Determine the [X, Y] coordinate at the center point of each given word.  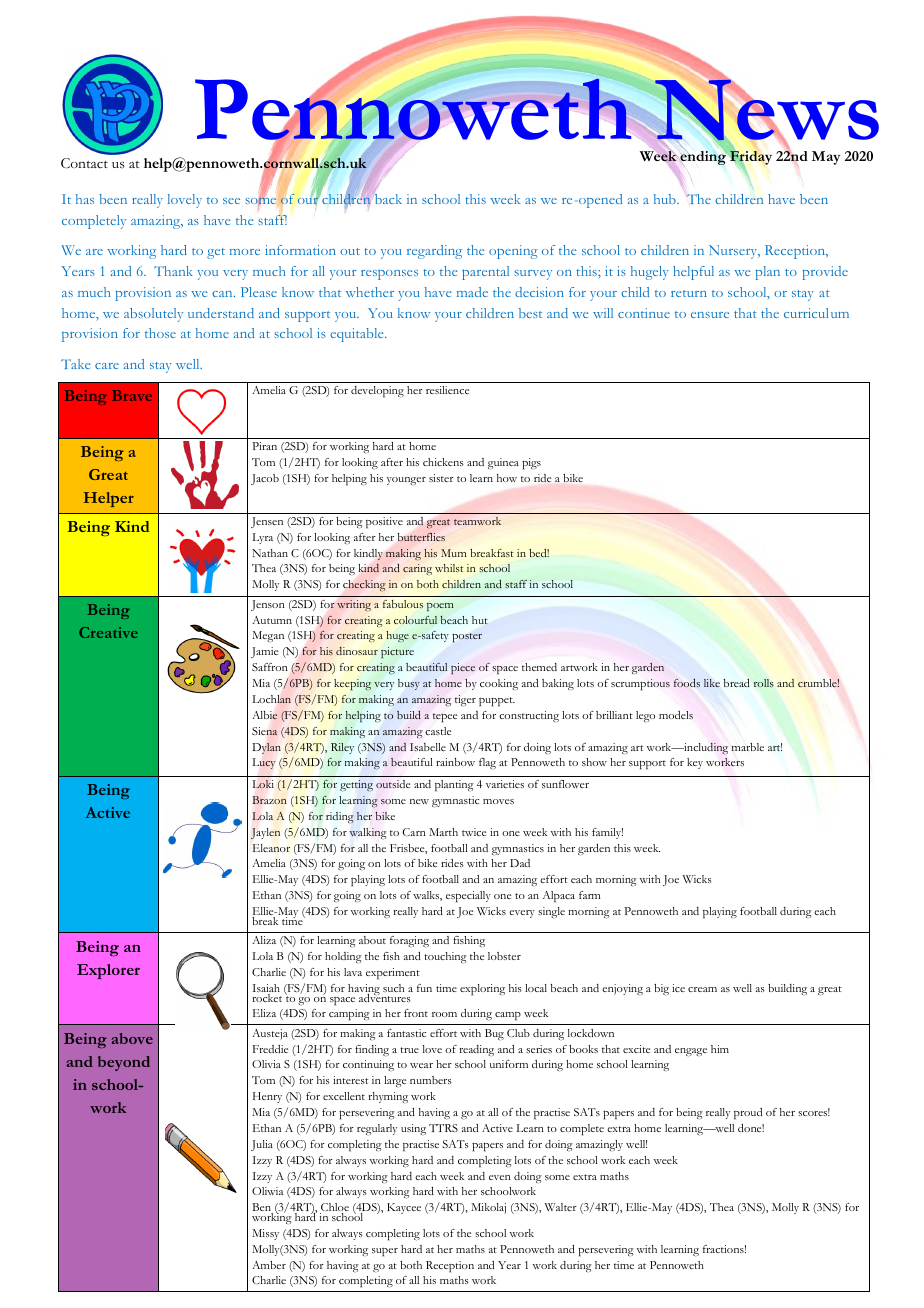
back [387, 199]
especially [468, 897]
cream [702, 989]
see [231, 201]
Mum [453, 553]
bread [737, 682]
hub [666, 199]
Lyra [263, 538]
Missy [265, 1234]
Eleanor [271, 848]
